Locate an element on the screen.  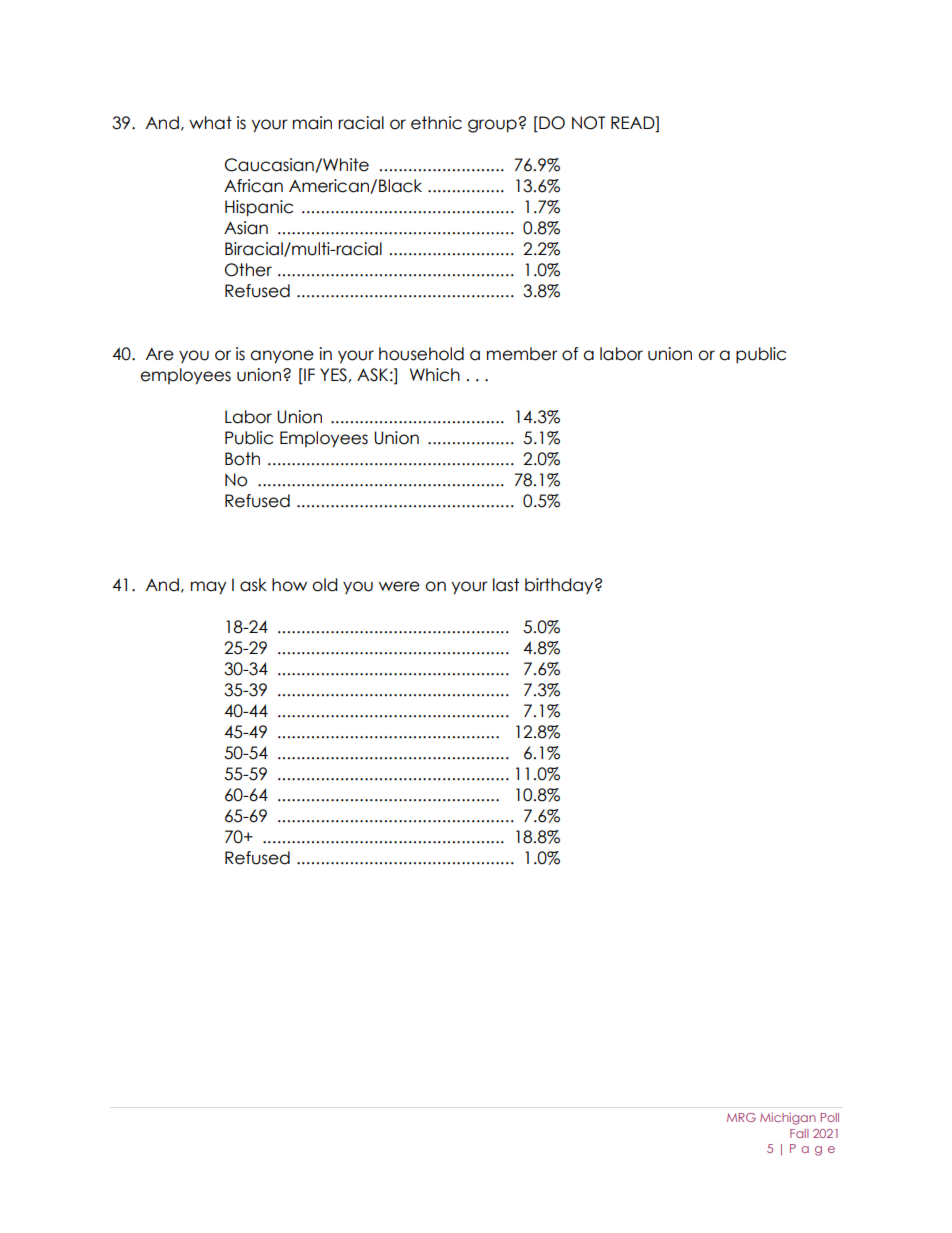
group is located at coordinates (493, 125).
